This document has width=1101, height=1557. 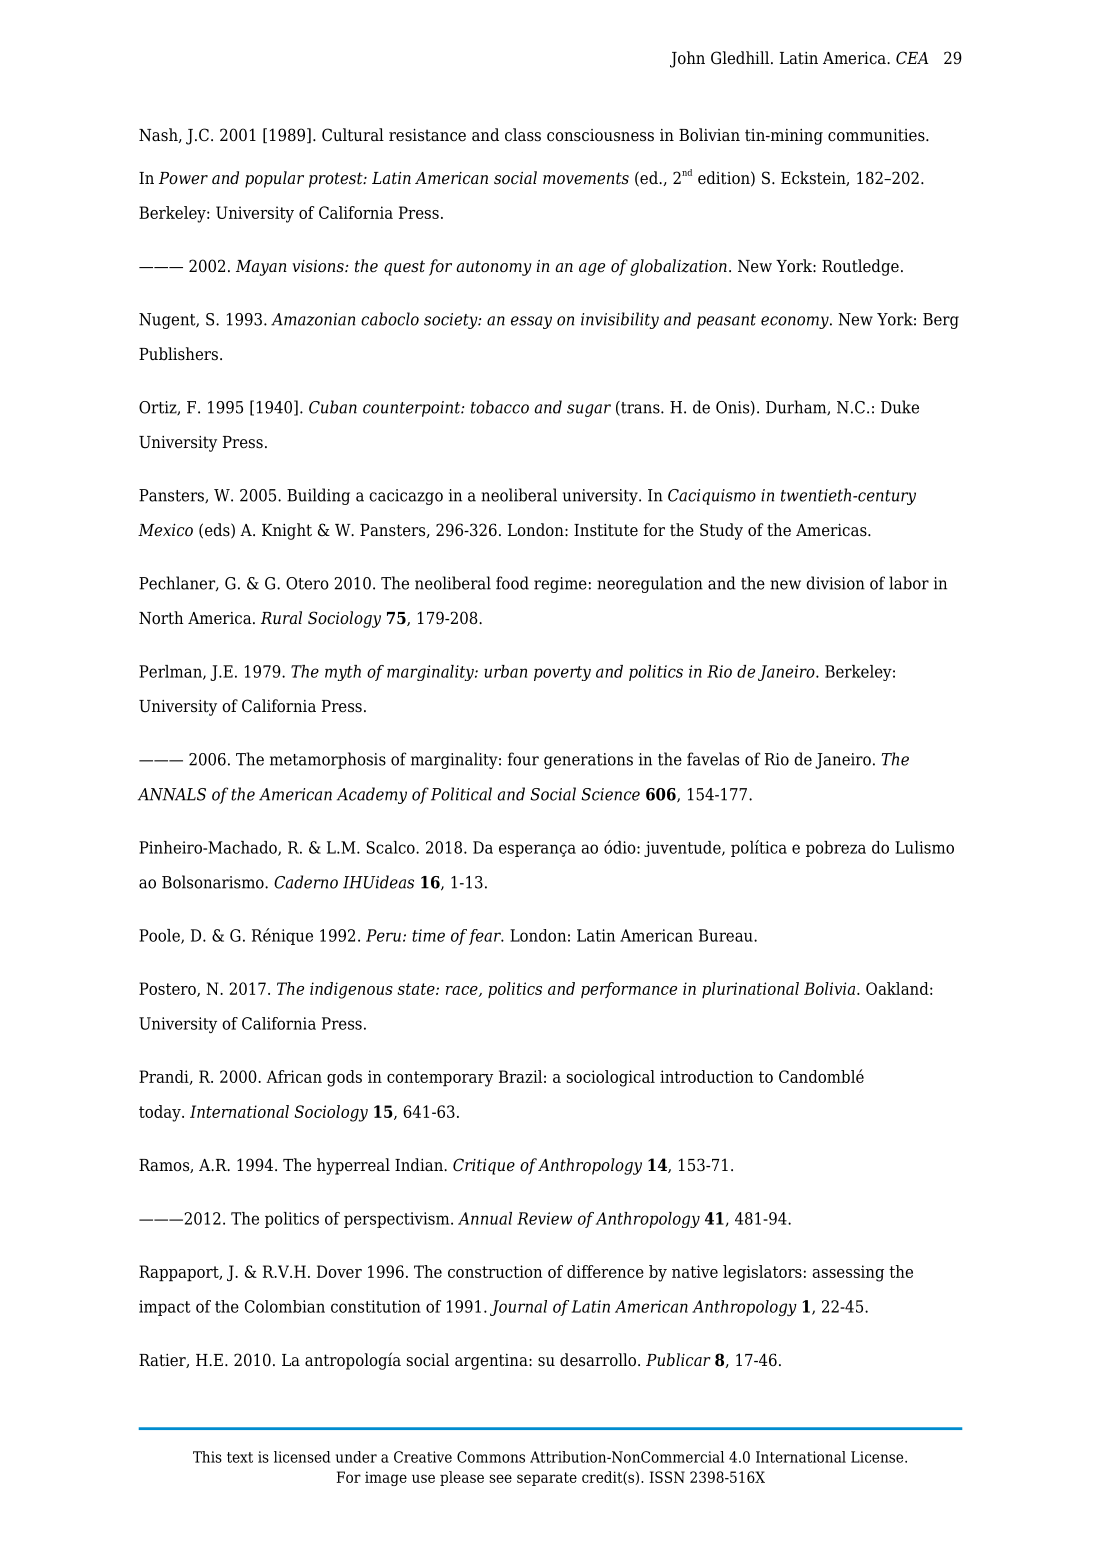 What do you see at coordinates (835, 583) in the document?
I see `division` at bounding box center [835, 583].
